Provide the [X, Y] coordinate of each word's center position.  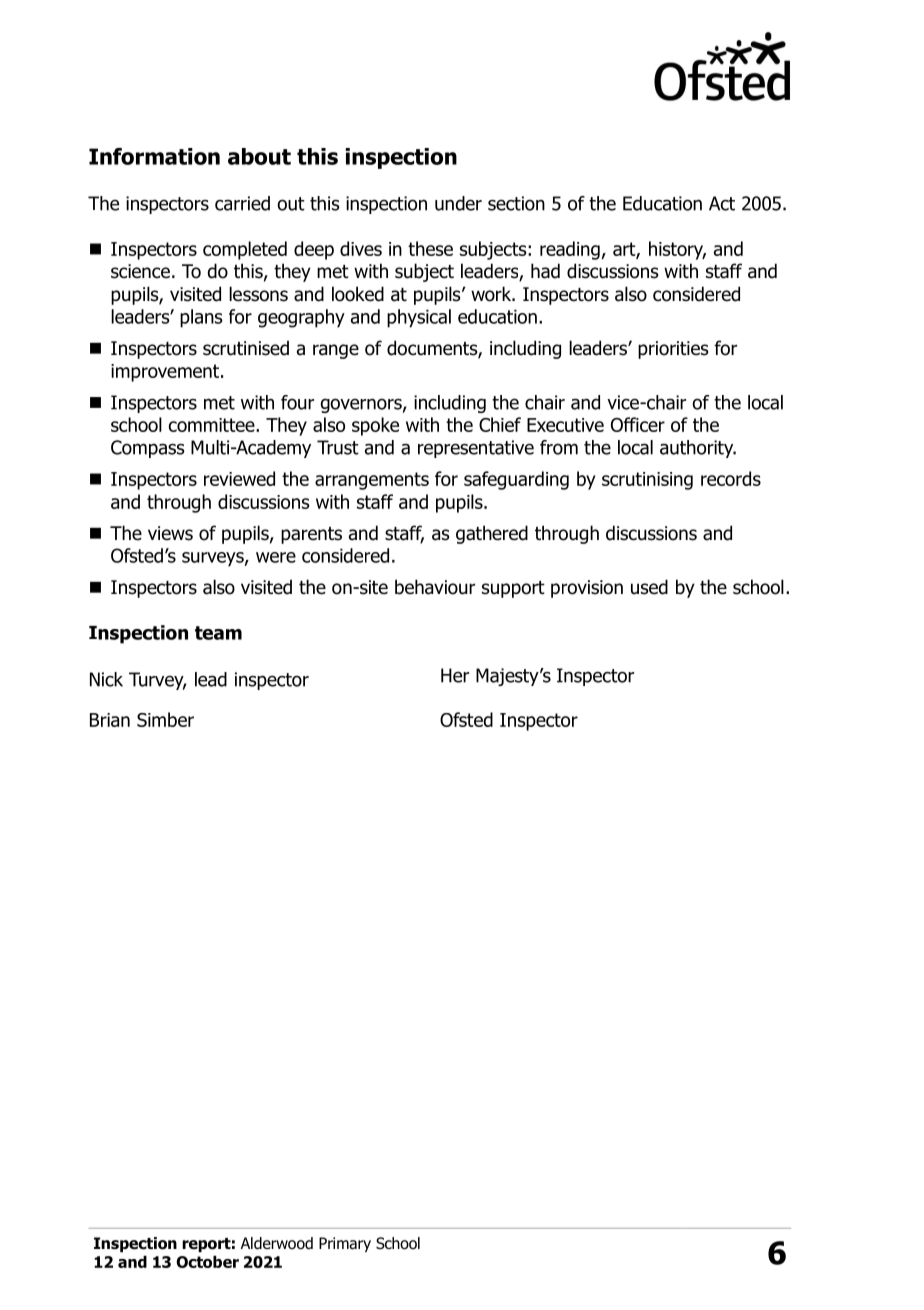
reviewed [239, 478]
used [649, 587]
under [458, 203]
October [207, 1261]
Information [154, 156]
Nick [106, 679]
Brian [110, 720]
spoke [375, 426]
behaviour [435, 587]
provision [587, 589]
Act [722, 203]
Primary [345, 1244]
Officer [638, 424]
